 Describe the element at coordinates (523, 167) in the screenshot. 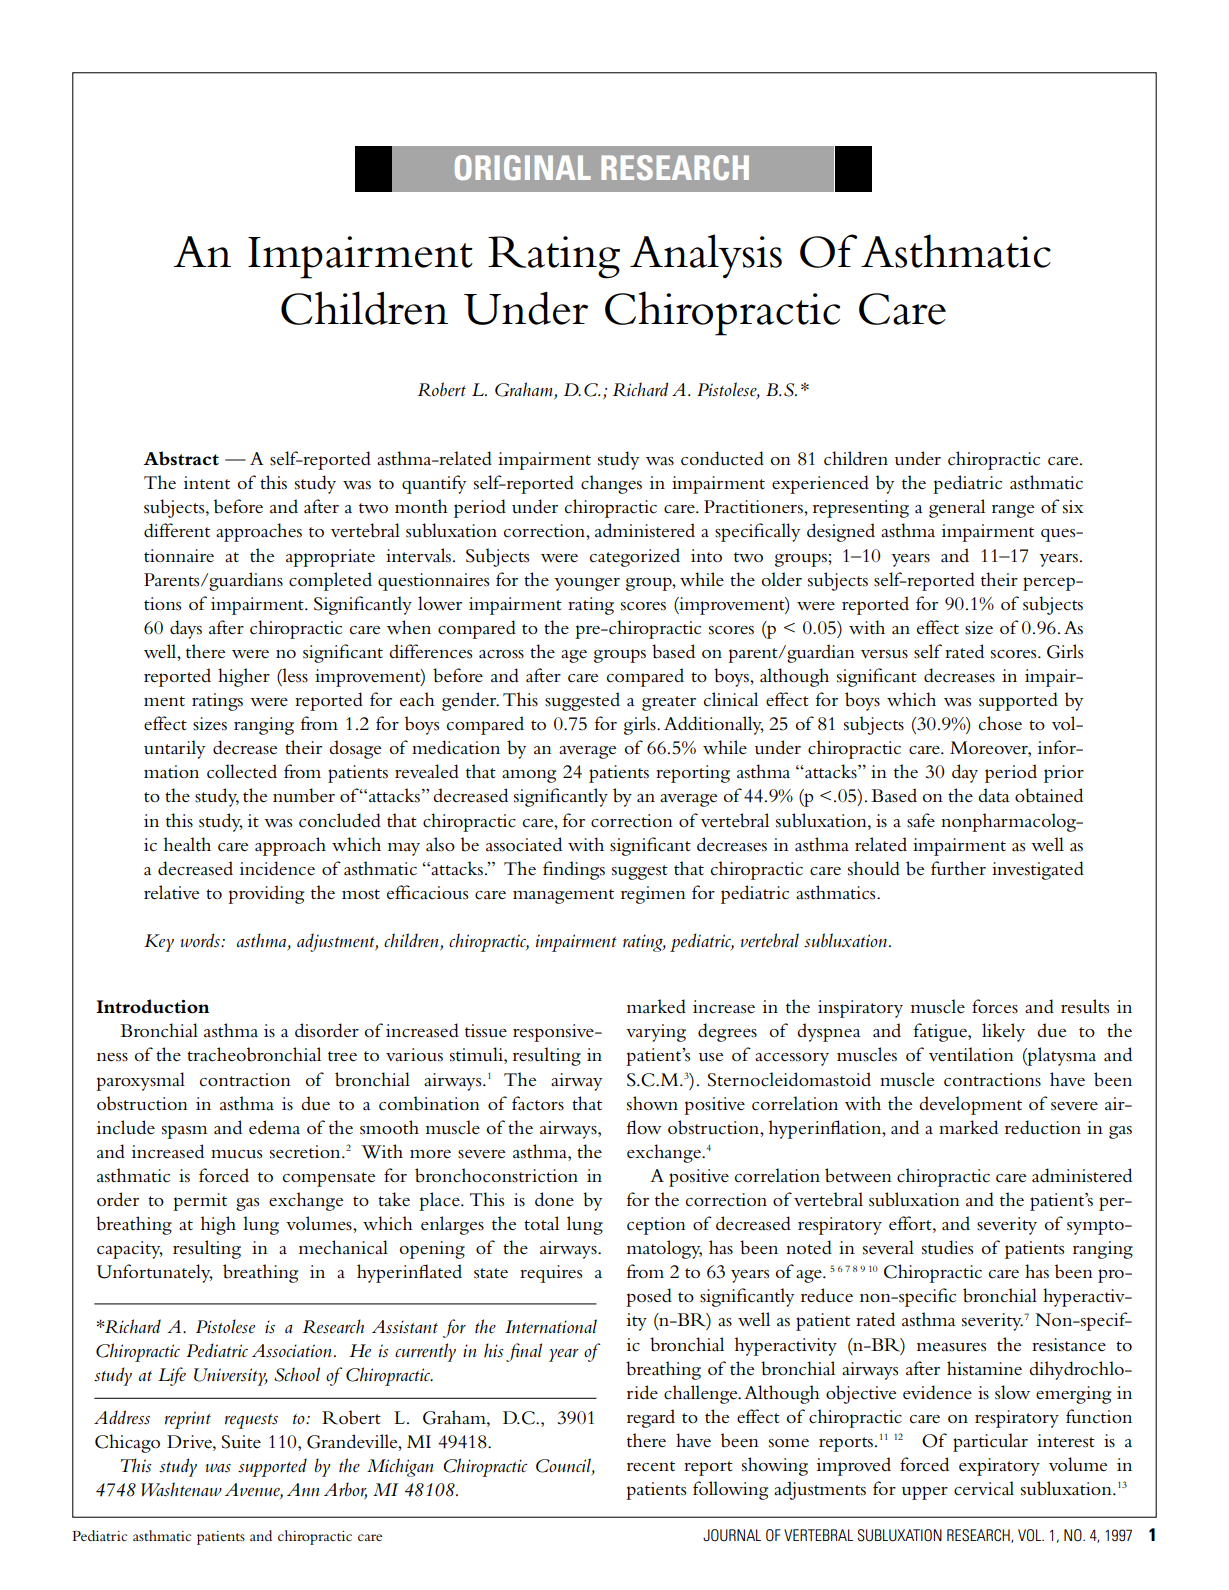

I see `ORIGINAL` at that location.
